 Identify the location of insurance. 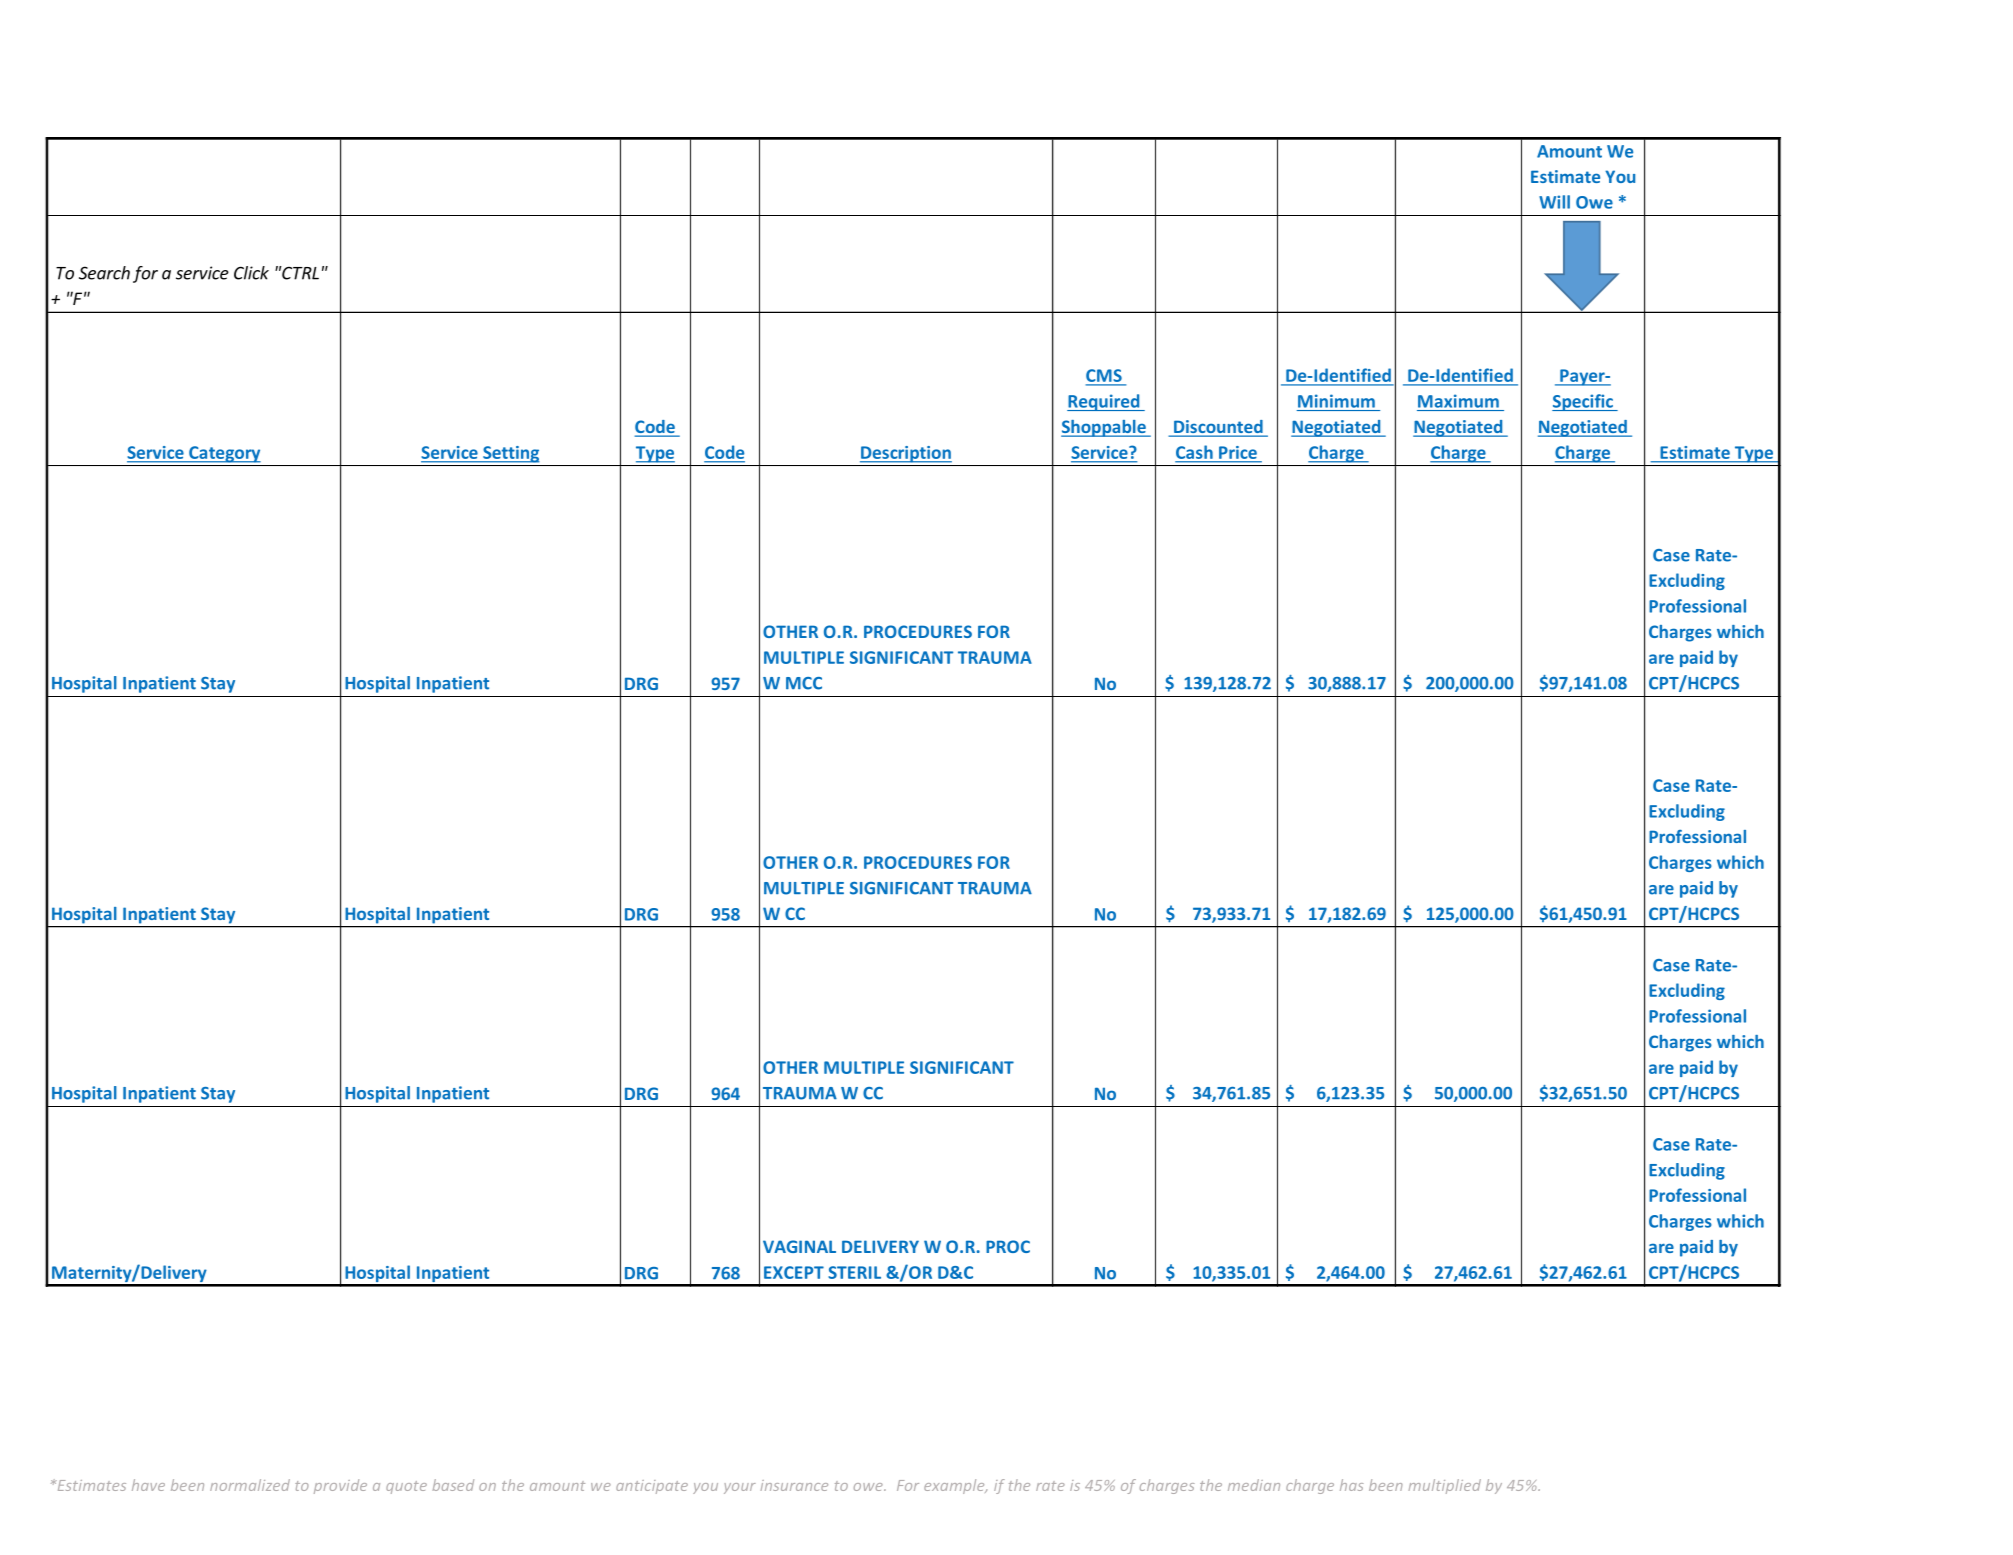
(794, 1485).
